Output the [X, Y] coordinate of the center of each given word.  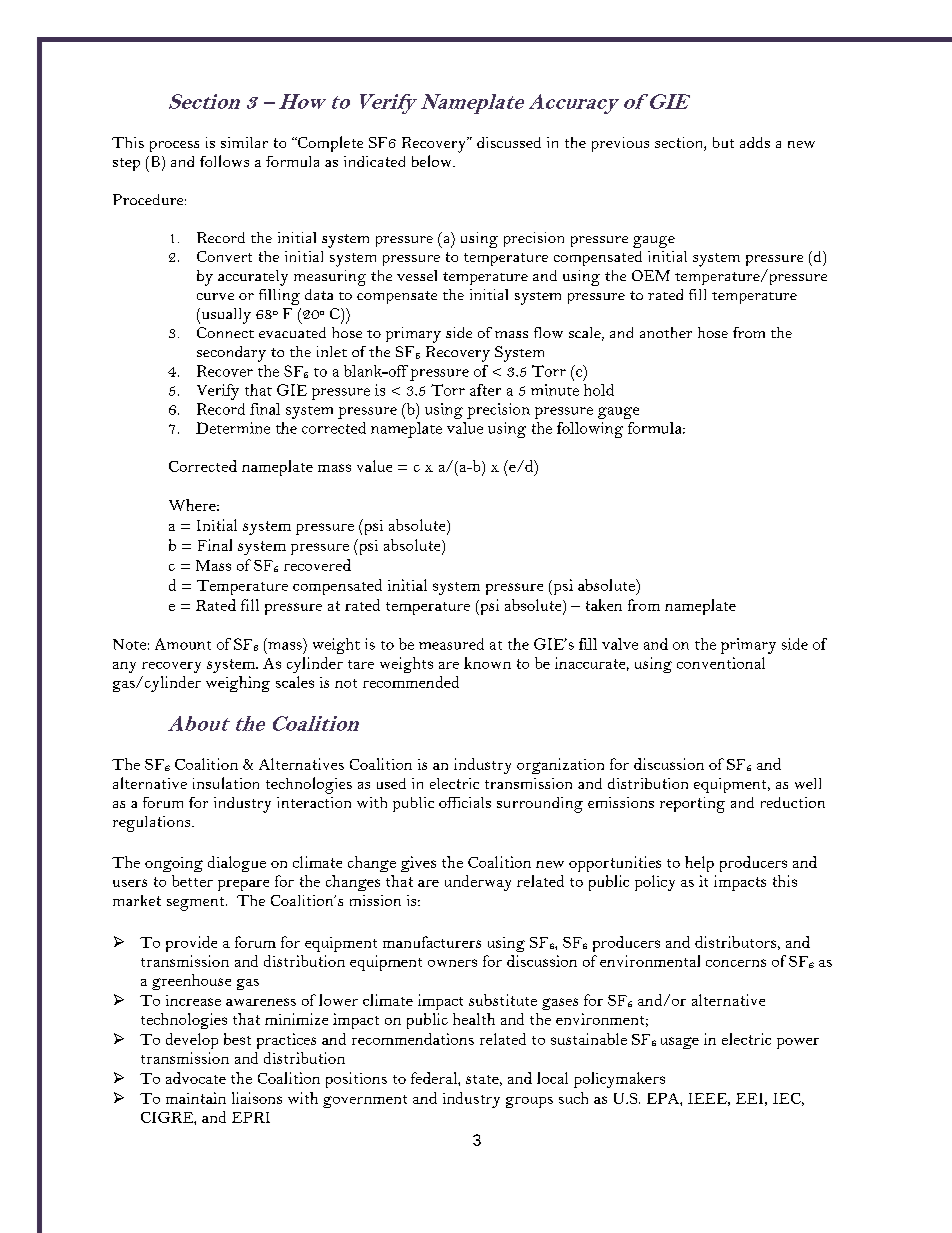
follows [224, 161]
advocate [196, 1078]
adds [755, 142]
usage [680, 1043]
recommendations [413, 1039]
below [433, 161]
